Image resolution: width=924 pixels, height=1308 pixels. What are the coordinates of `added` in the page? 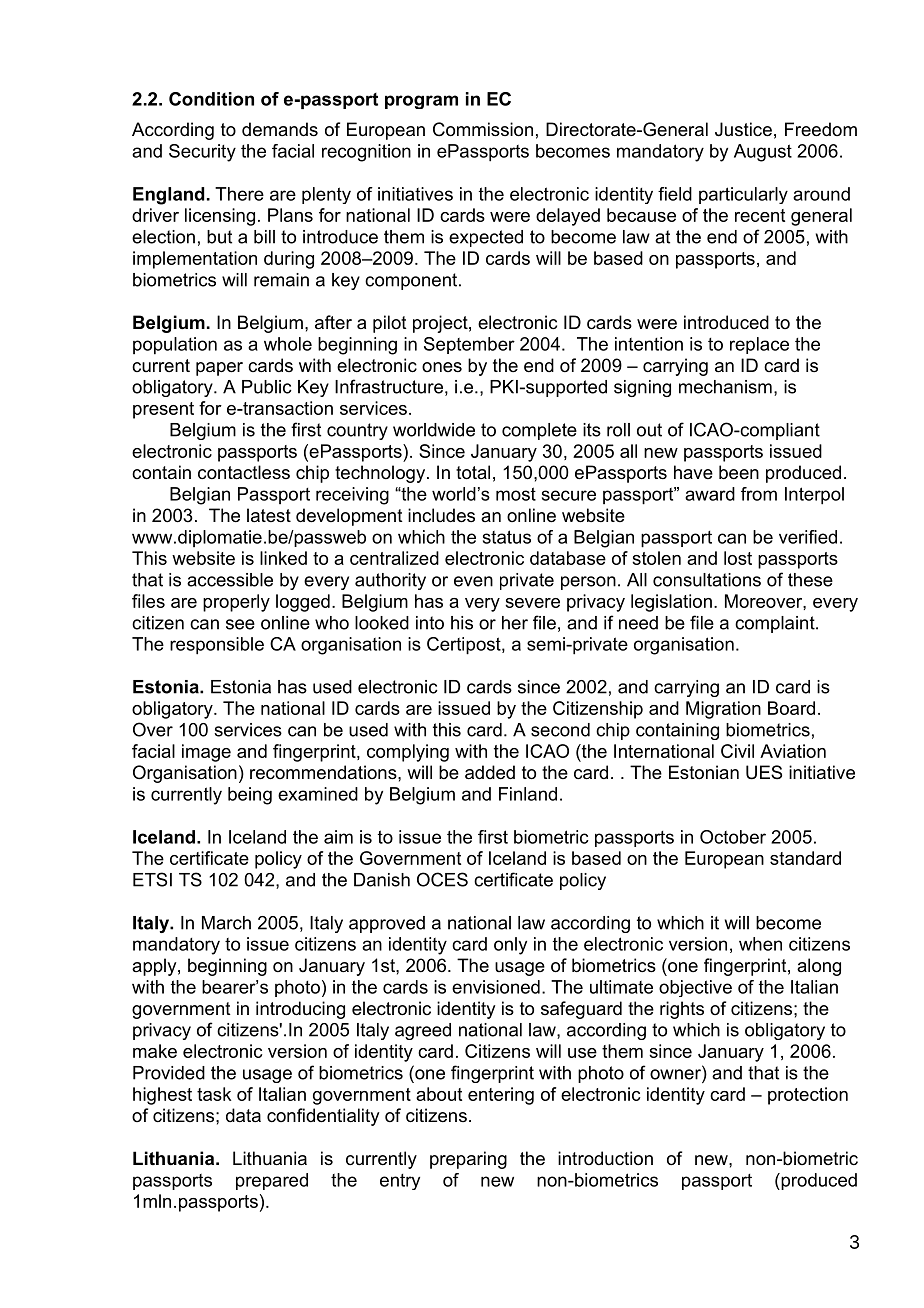 It's located at (490, 772).
